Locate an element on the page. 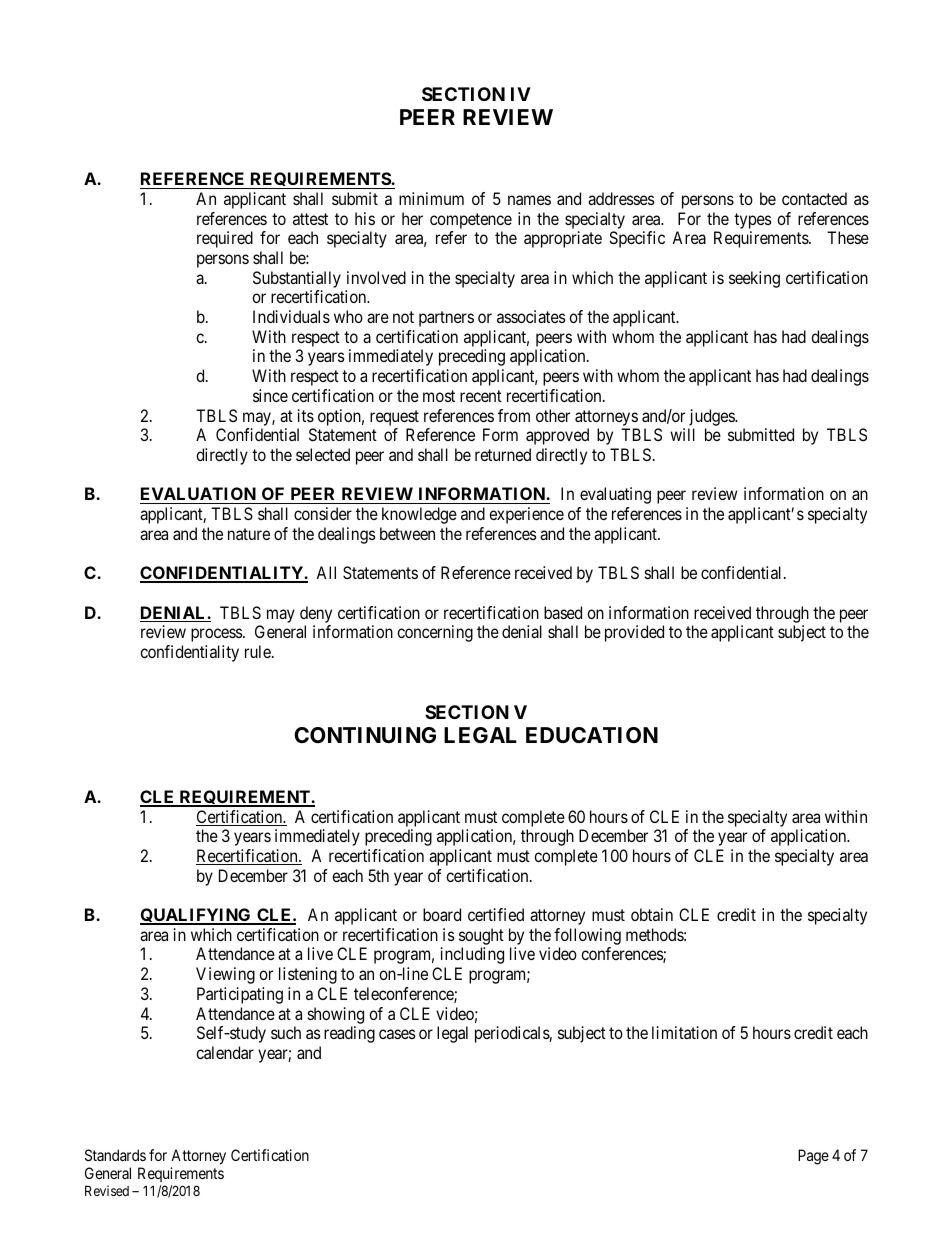  required is located at coordinates (225, 239).
